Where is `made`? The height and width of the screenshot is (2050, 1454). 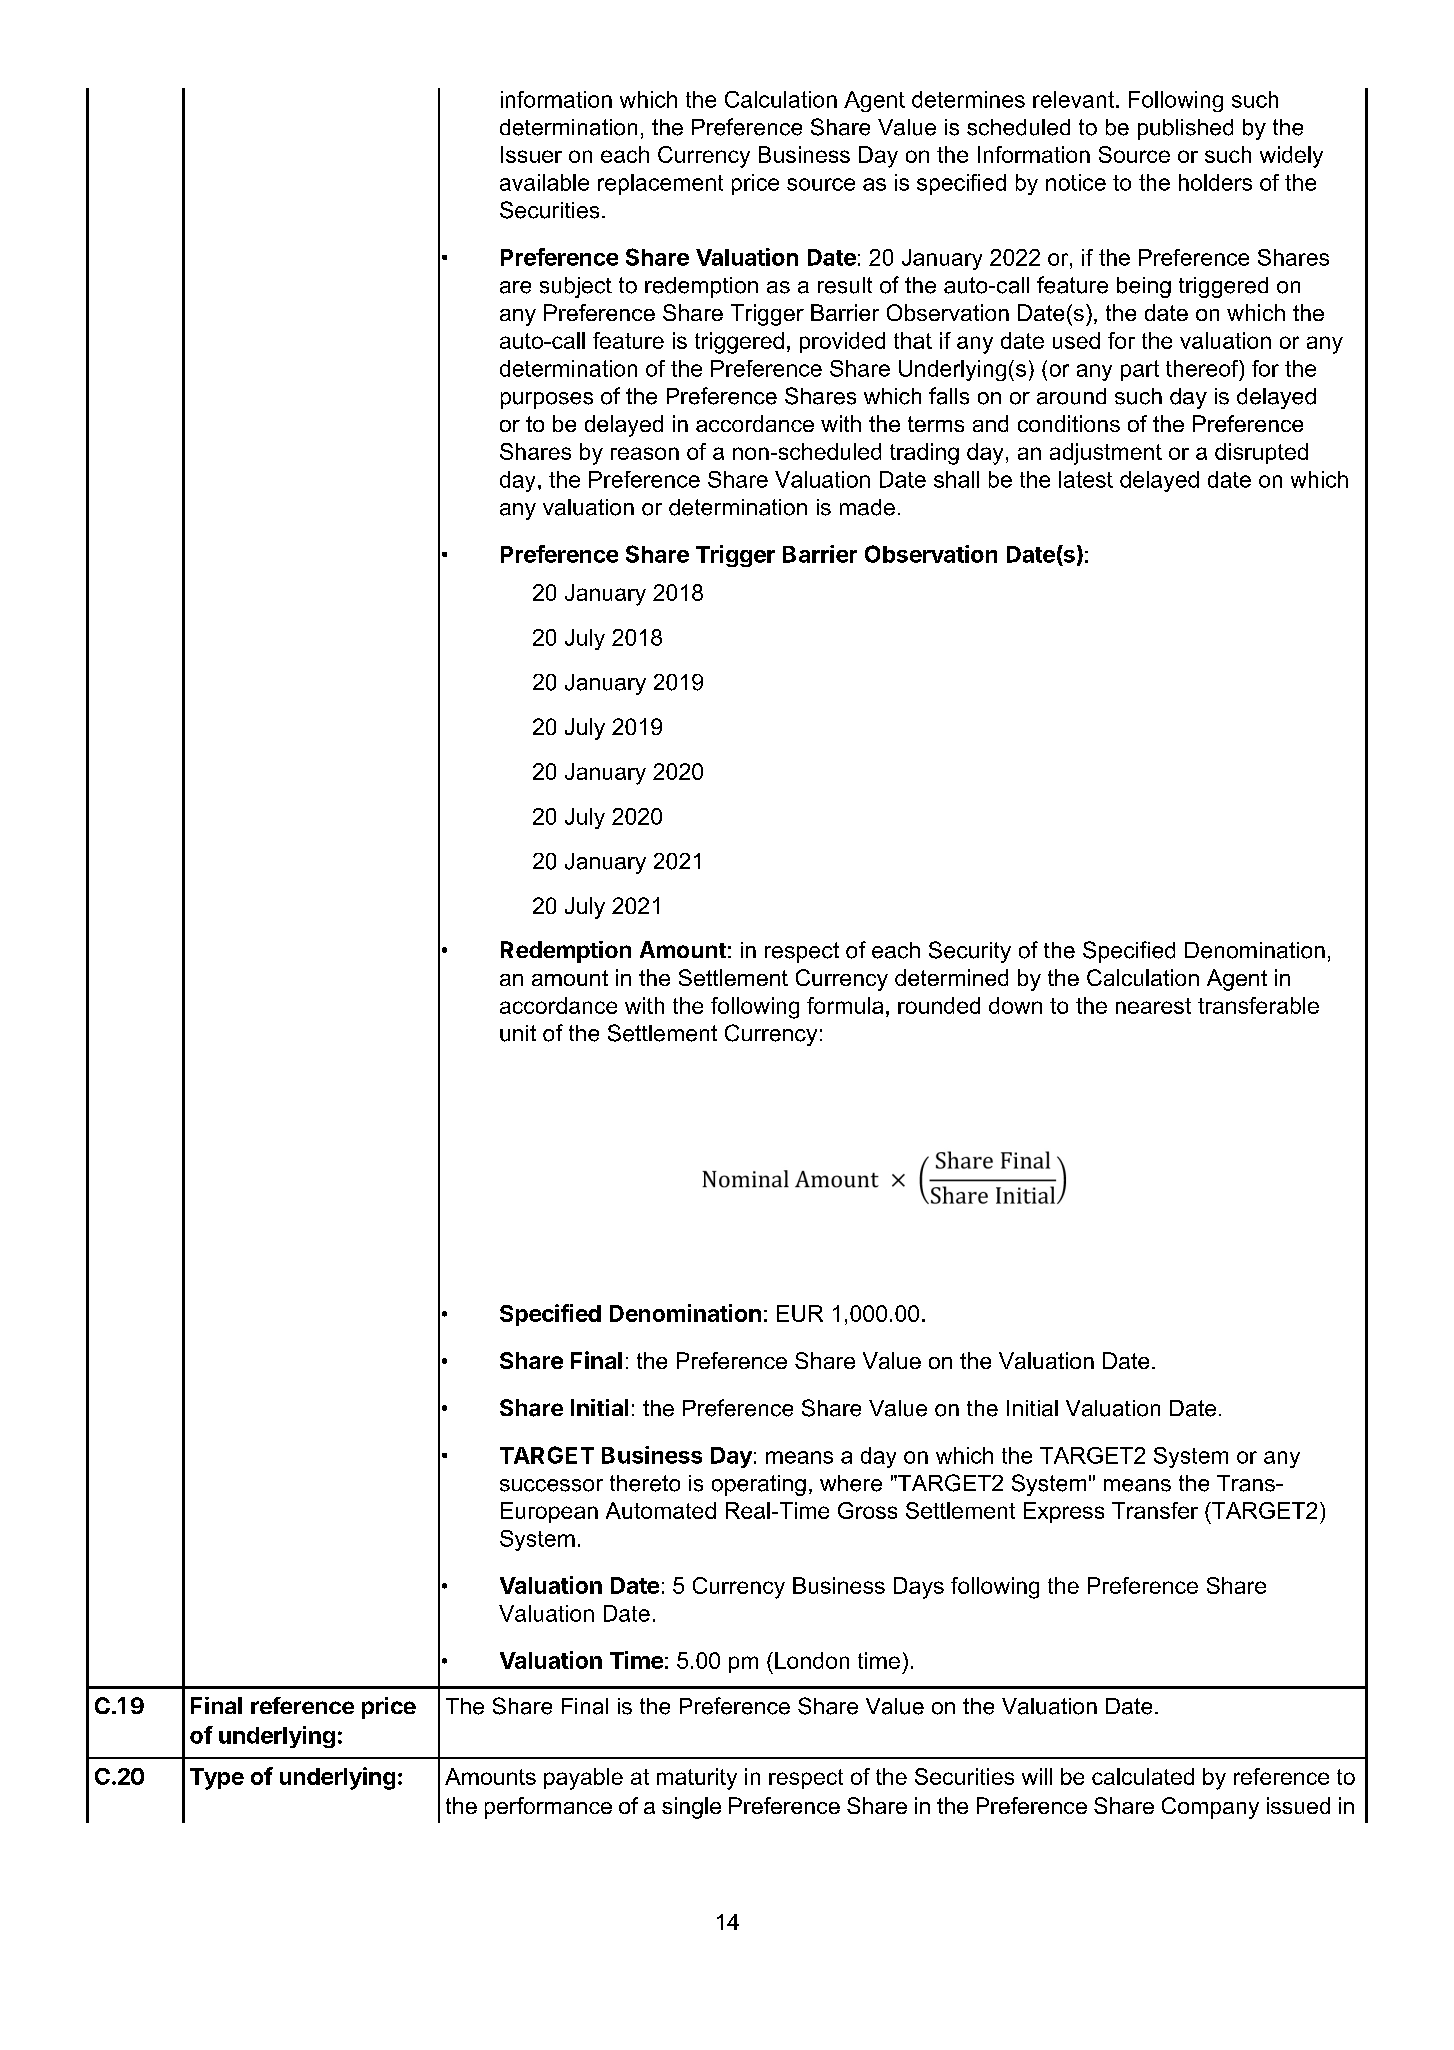
made is located at coordinates (867, 507).
